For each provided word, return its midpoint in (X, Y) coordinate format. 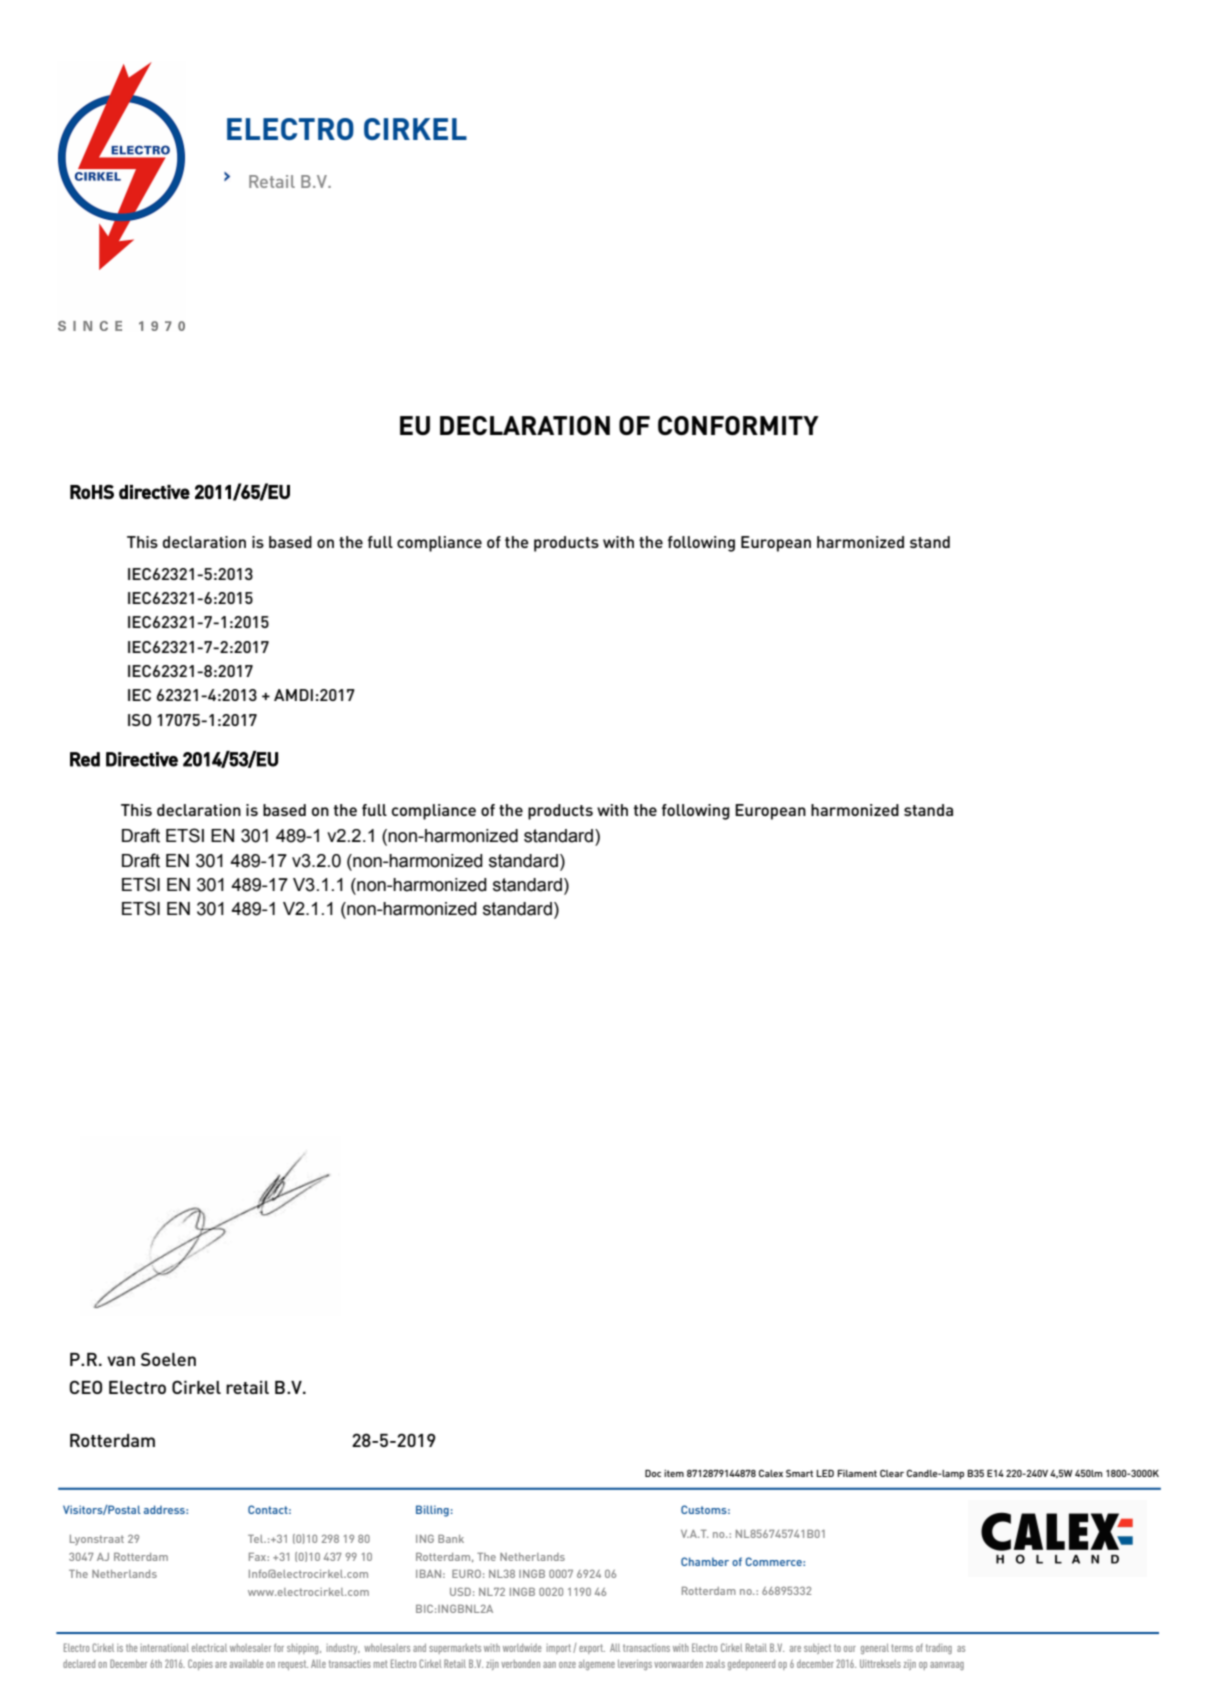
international (165, 1648)
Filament (857, 1473)
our (850, 1649)
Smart (799, 1473)
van (121, 1361)
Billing (432, 1511)
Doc (653, 1473)
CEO (85, 1387)
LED (825, 1473)
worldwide (522, 1648)
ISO (139, 720)
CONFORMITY (738, 425)
